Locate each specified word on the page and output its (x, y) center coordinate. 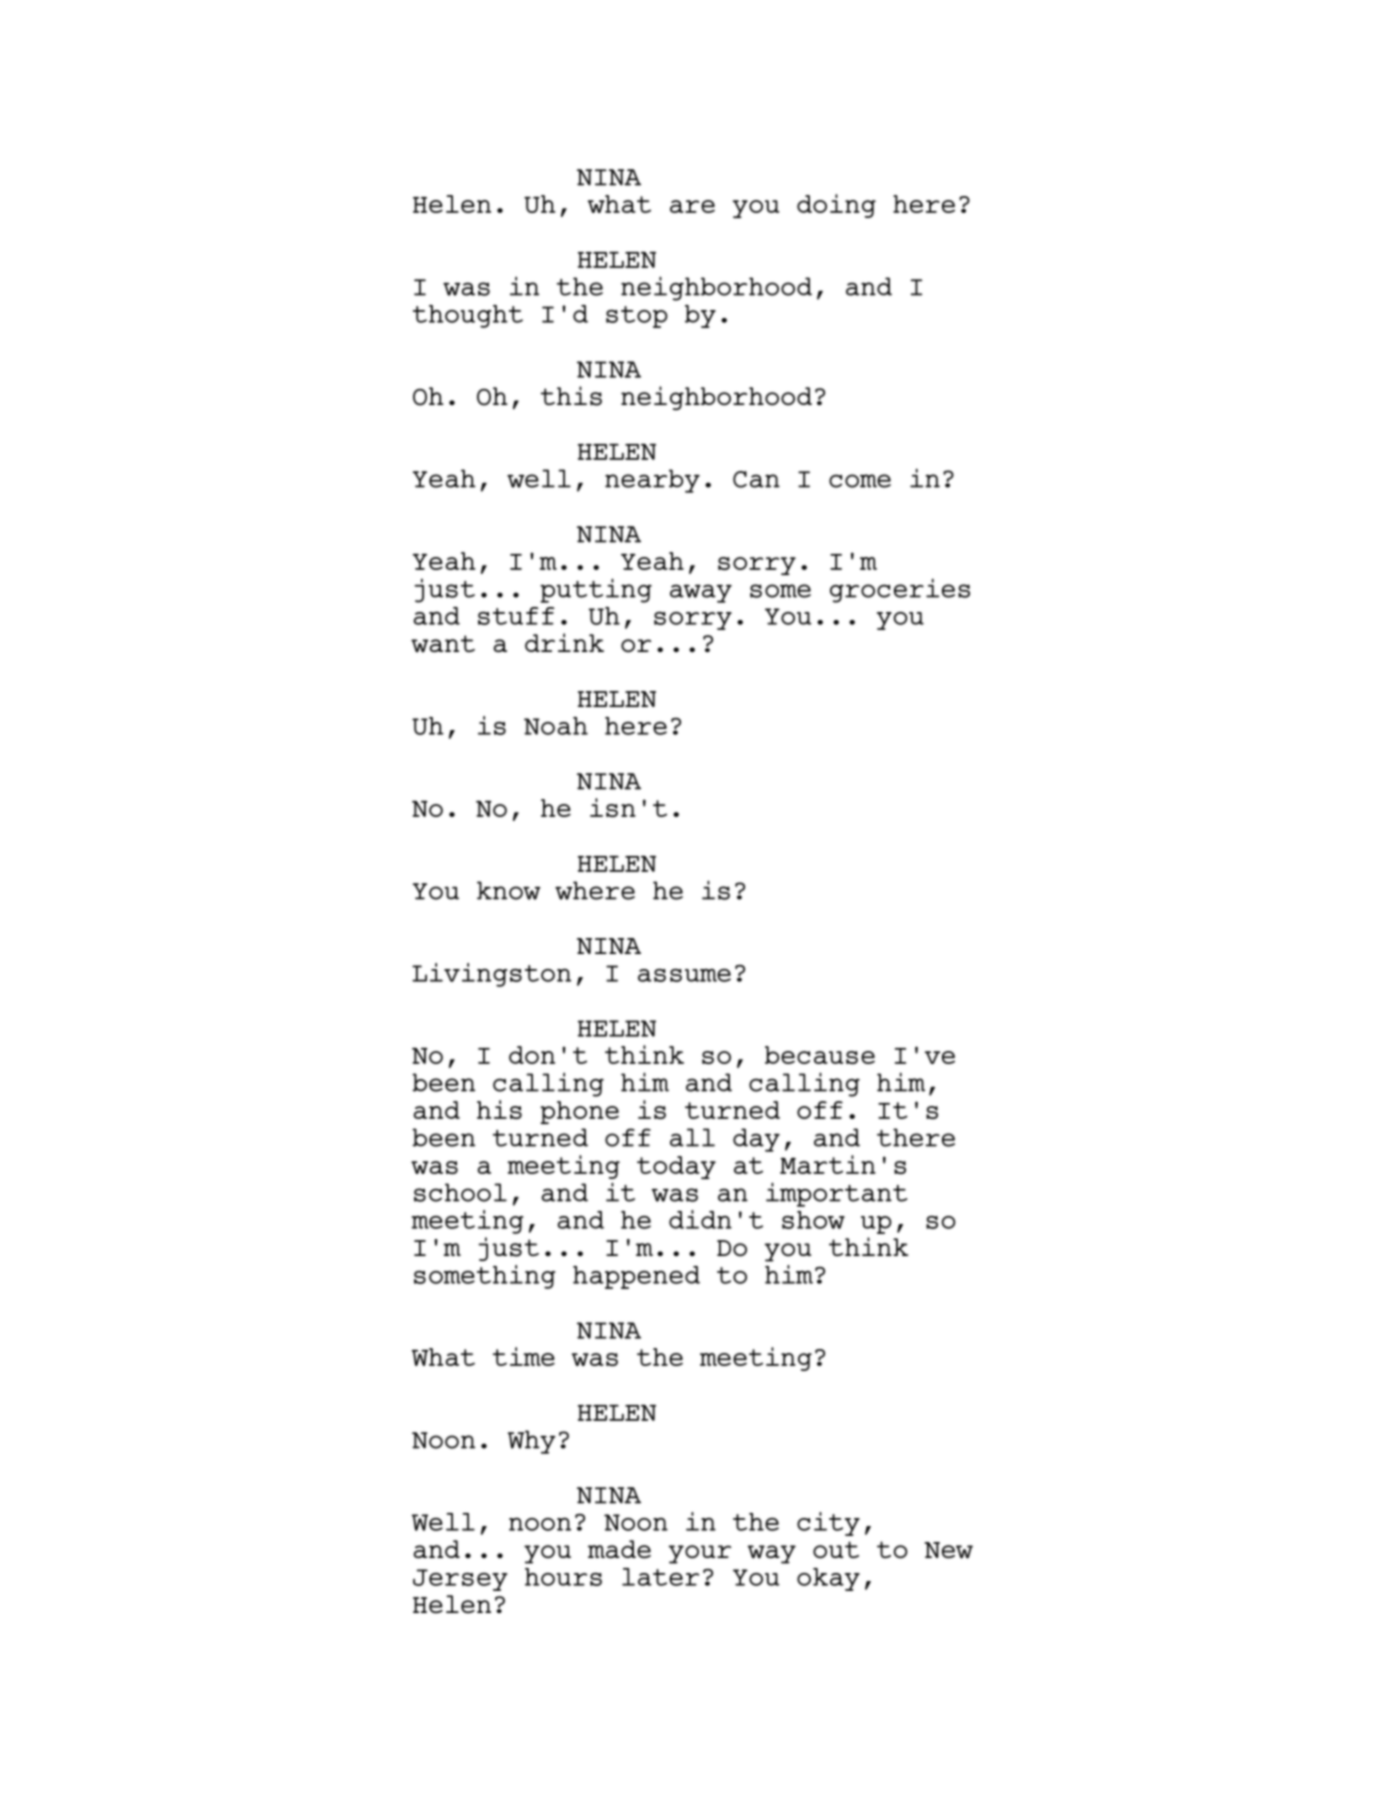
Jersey (460, 1580)
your (700, 1554)
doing (836, 206)
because (820, 1055)
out (836, 1550)
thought (468, 316)
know (509, 890)
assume (684, 975)
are (692, 206)
